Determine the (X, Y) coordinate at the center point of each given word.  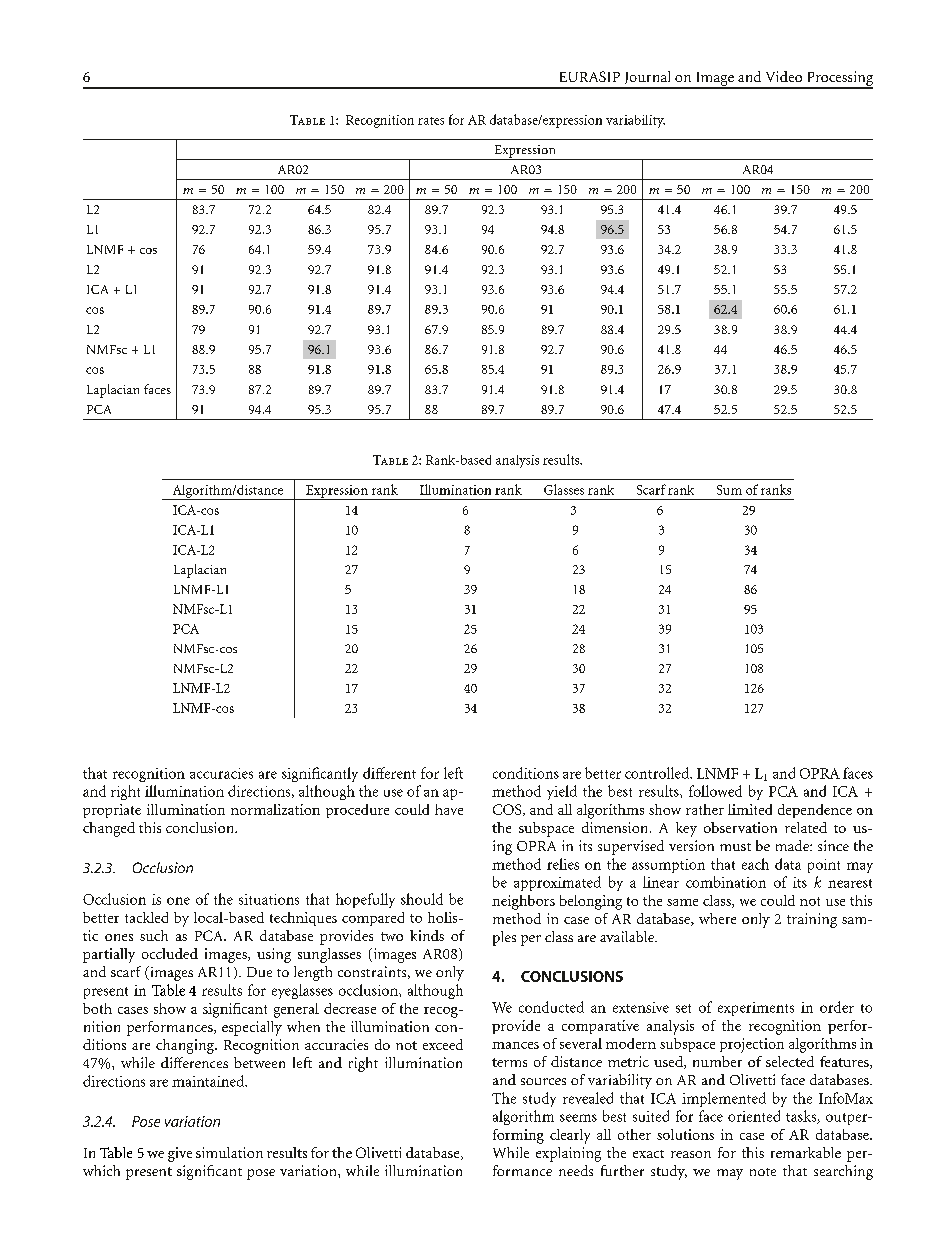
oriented (754, 1116)
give (180, 1154)
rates (431, 121)
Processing (838, 79)
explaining (568, 1154)
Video (784, 76)
